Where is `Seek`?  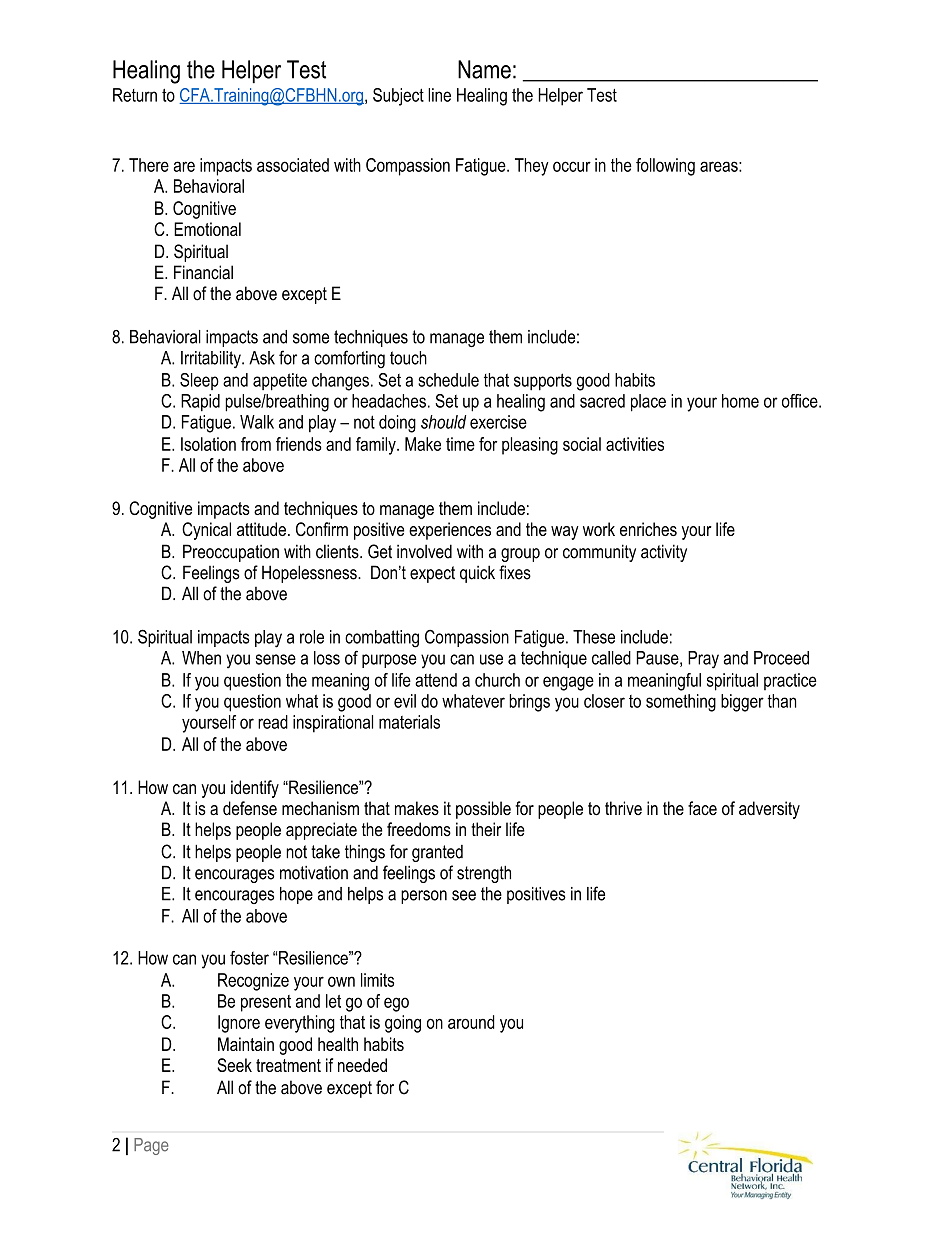 Seek is located at coordinates (234, 1065).
